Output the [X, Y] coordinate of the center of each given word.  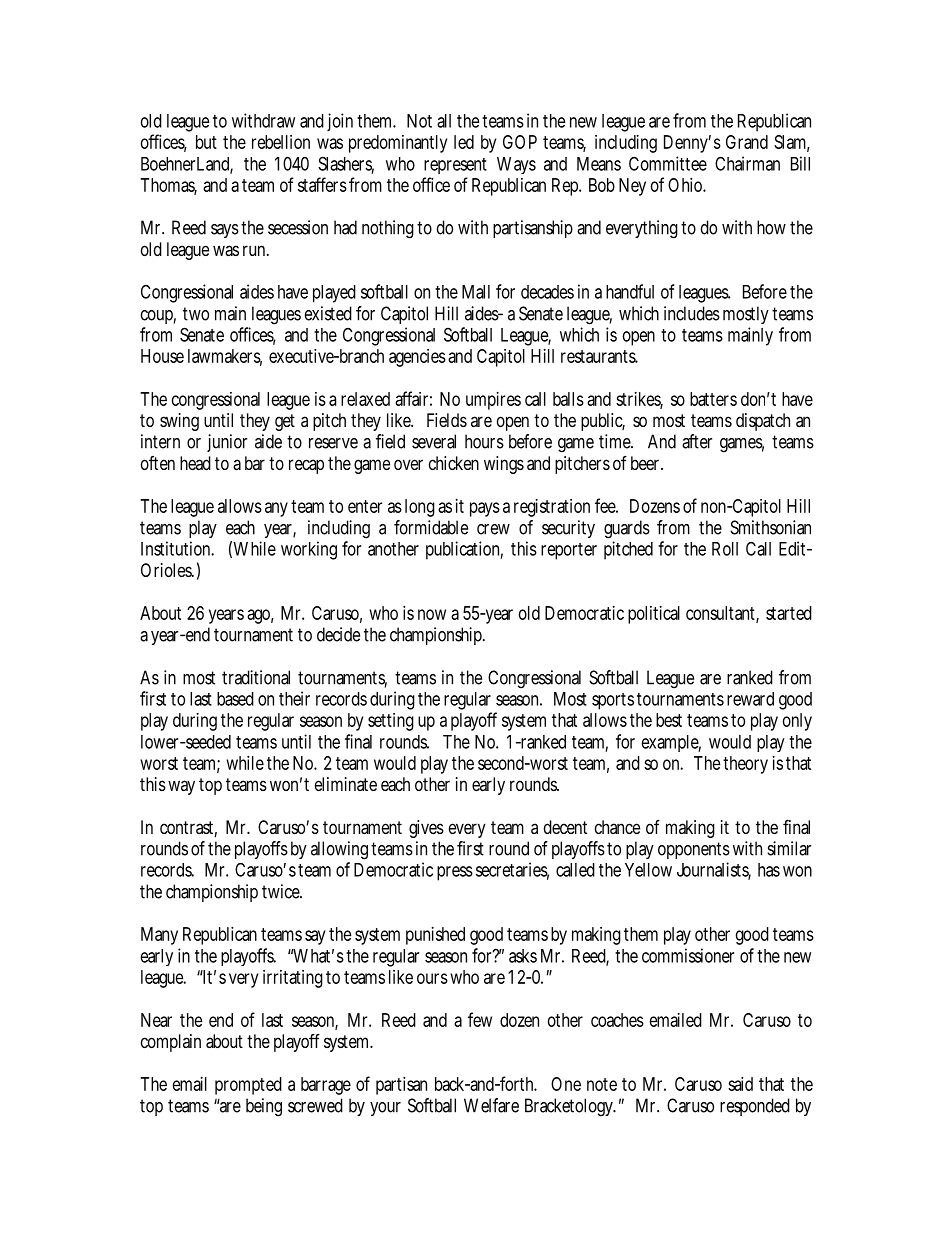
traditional [256, 677]
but [206, 142]
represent [455, 166]
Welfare [491, 1105]
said [740, 1084]
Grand [747, 142]
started [789, 613]
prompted [248, 1086]
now [432, 614]
